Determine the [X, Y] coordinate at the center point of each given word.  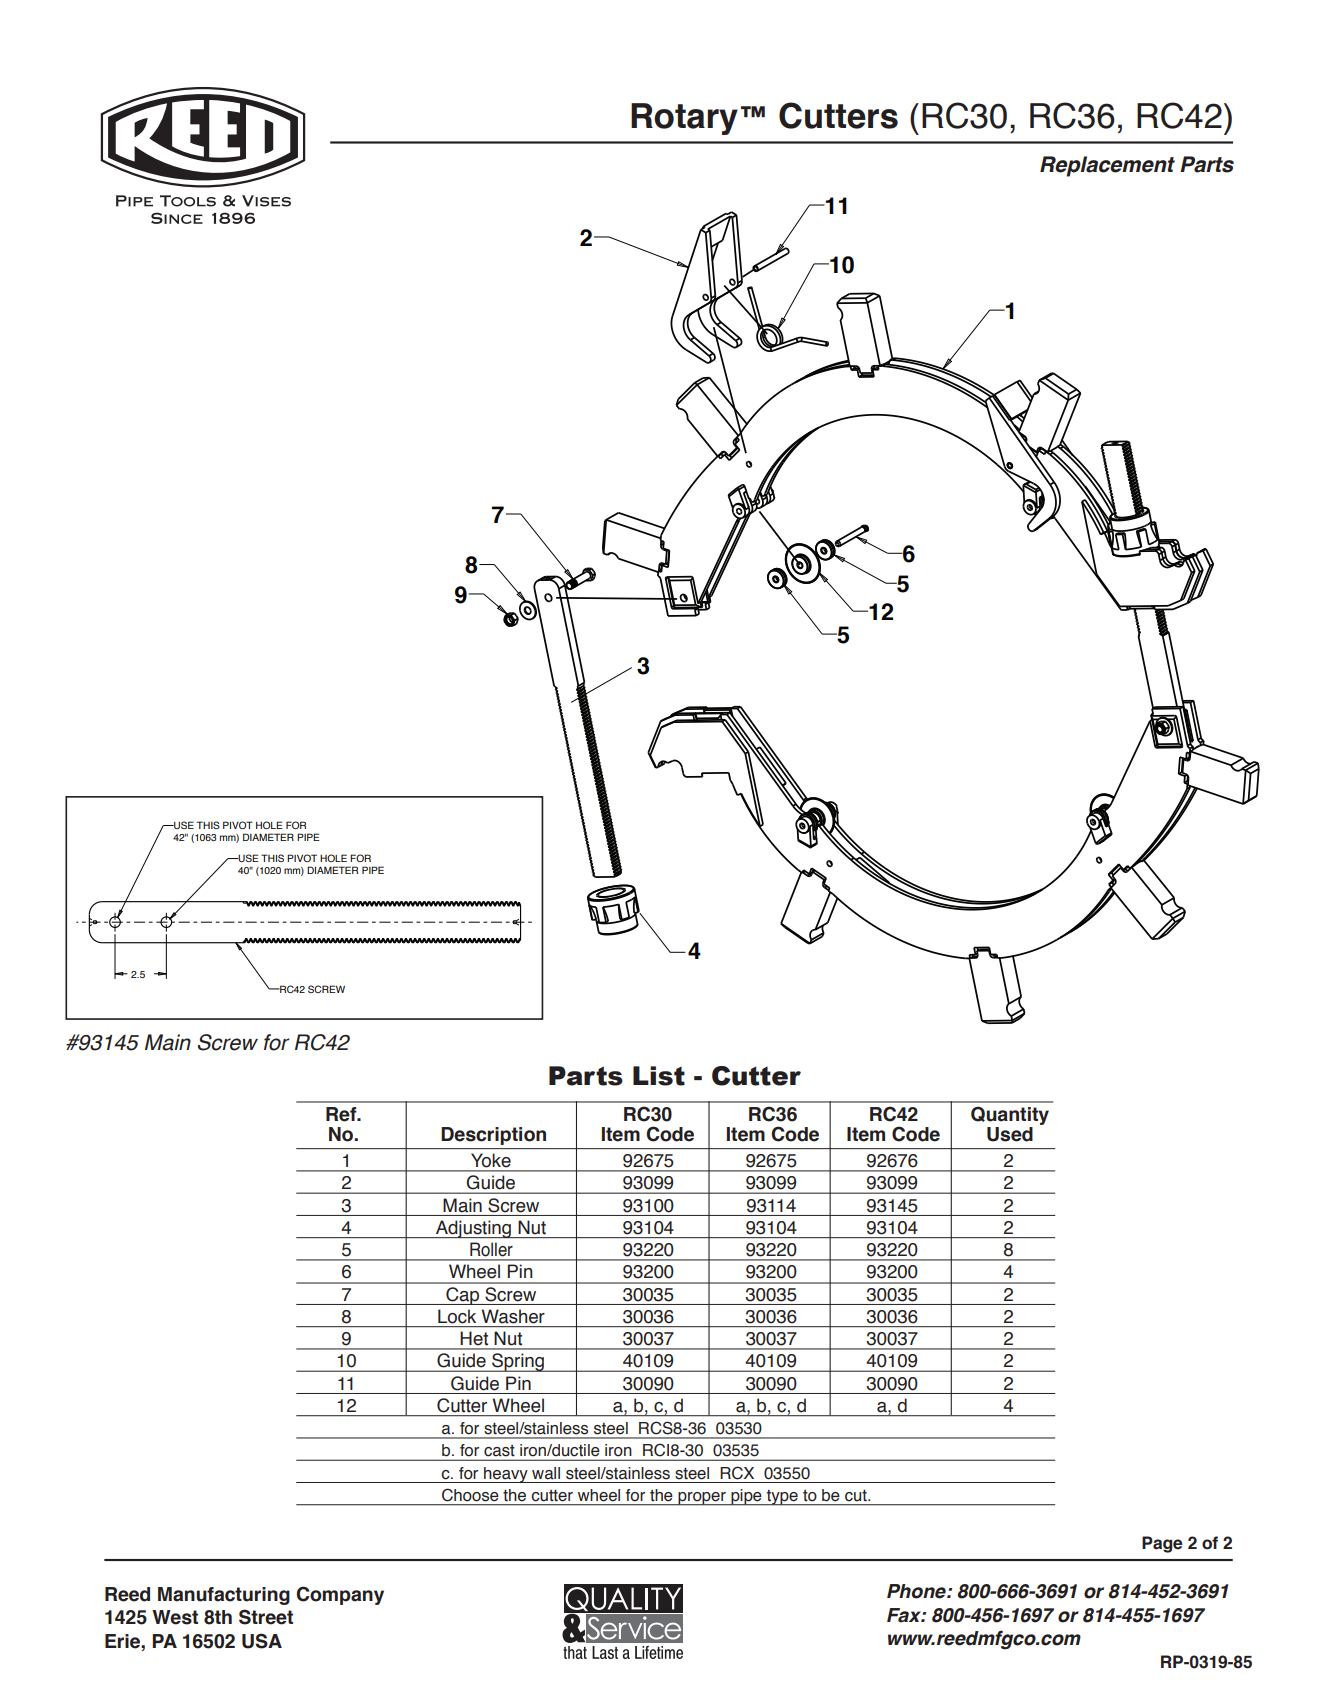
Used [1010, 1134]
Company [340, 1595]
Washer [513, 1316]
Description [494, 1136]
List [659, 1076]
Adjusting [473, 1229]
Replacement [1107, 166]
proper [702, 1499]
